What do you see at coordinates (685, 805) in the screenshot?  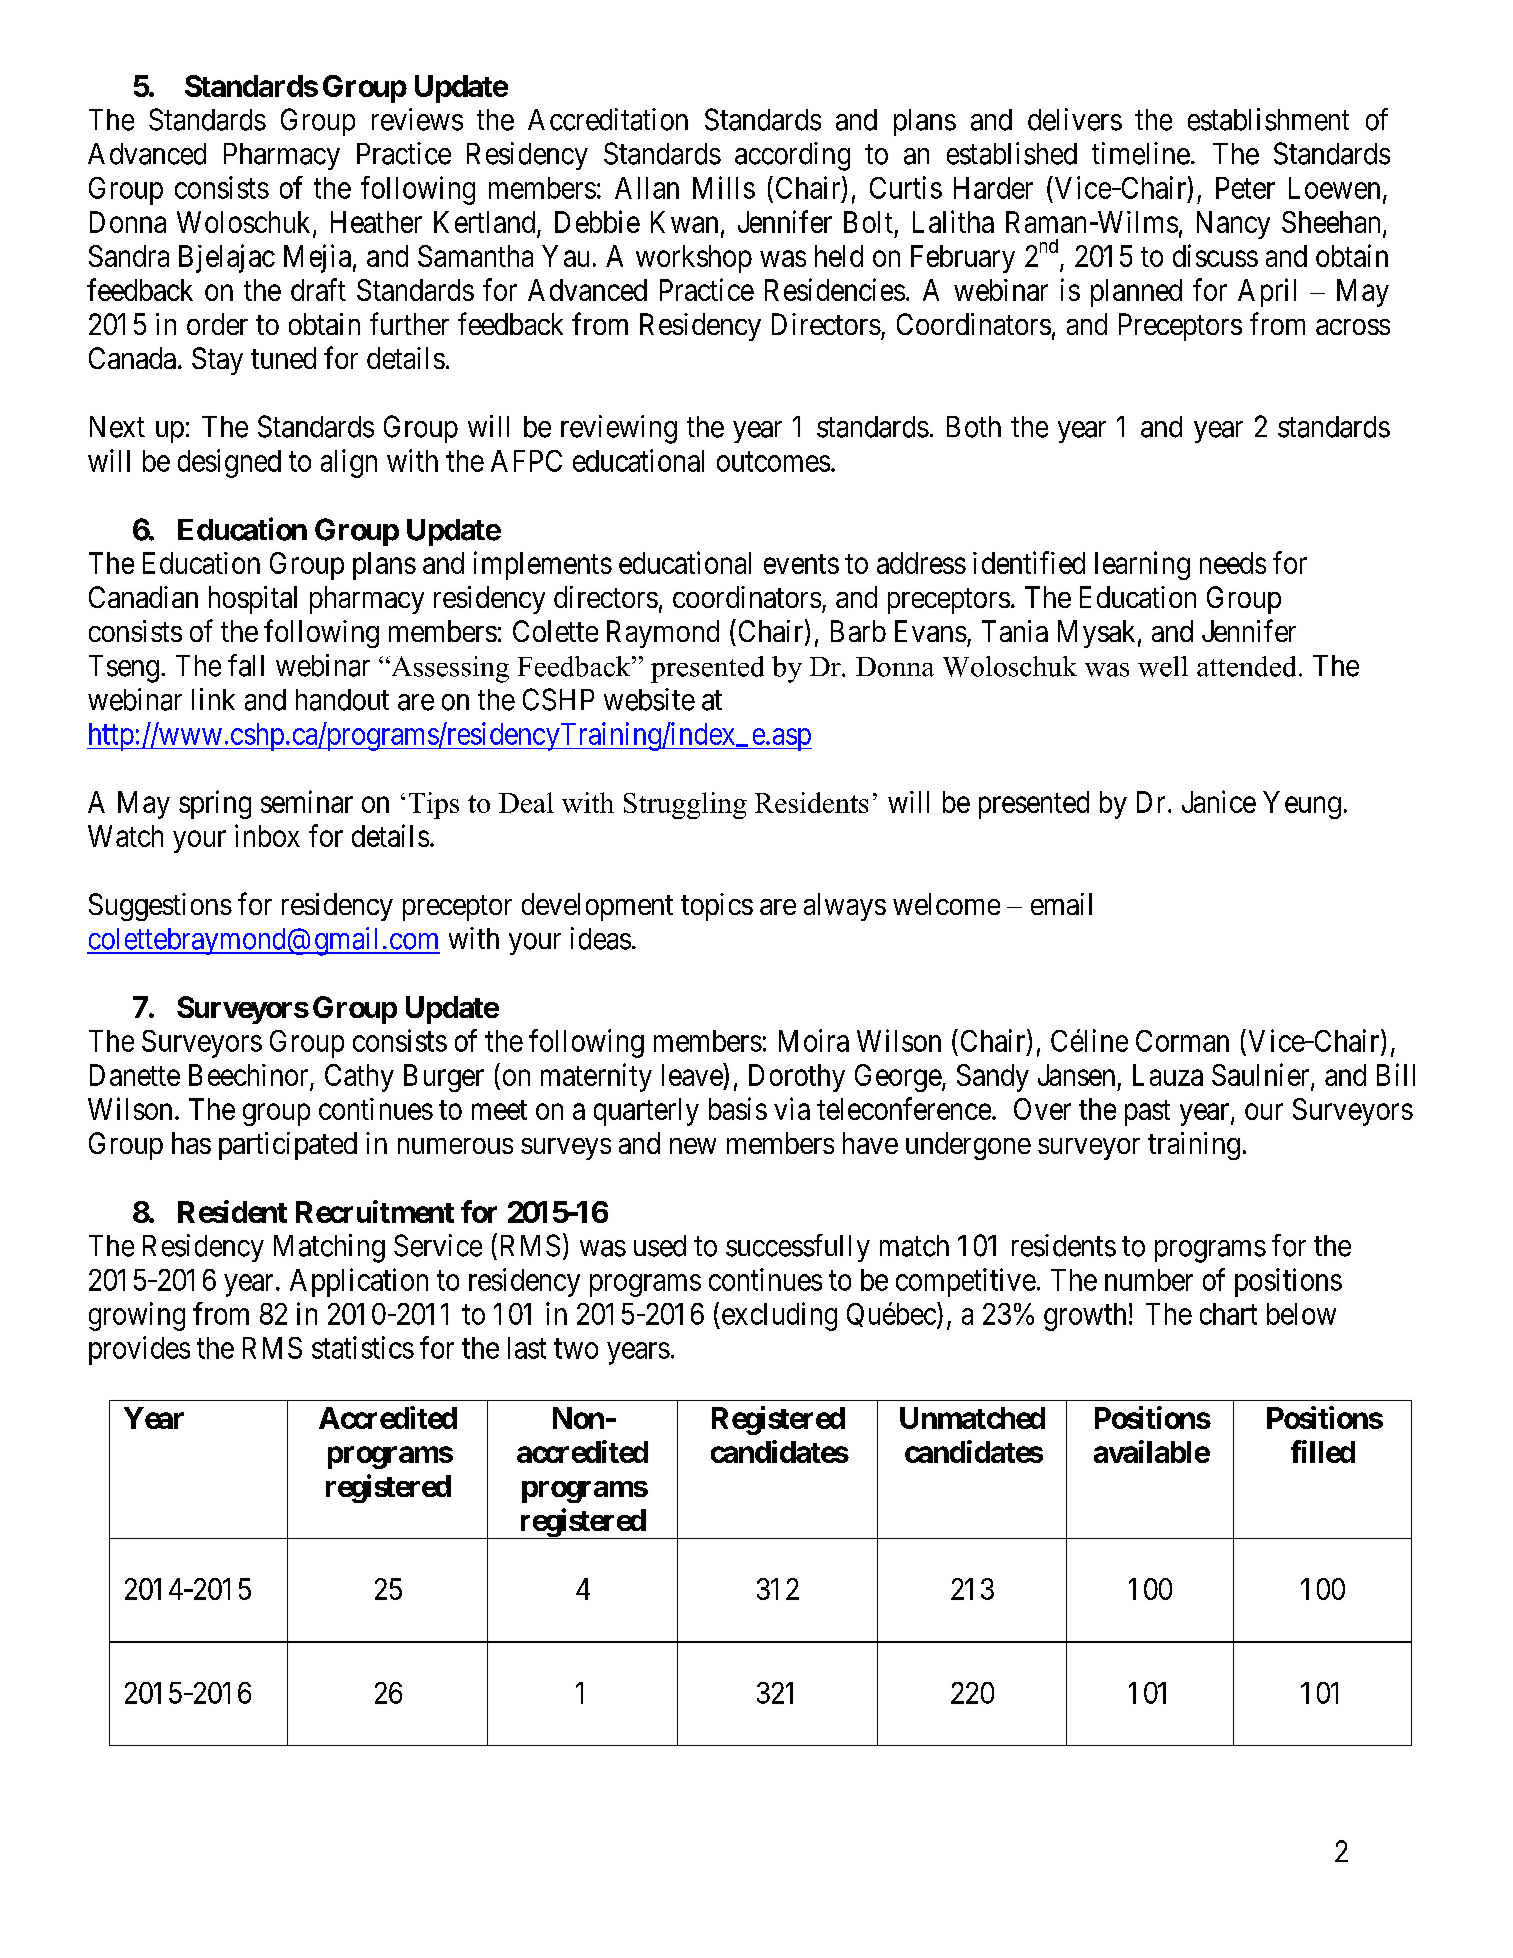 I see `Struggling` at bounding box center [685, 805].
